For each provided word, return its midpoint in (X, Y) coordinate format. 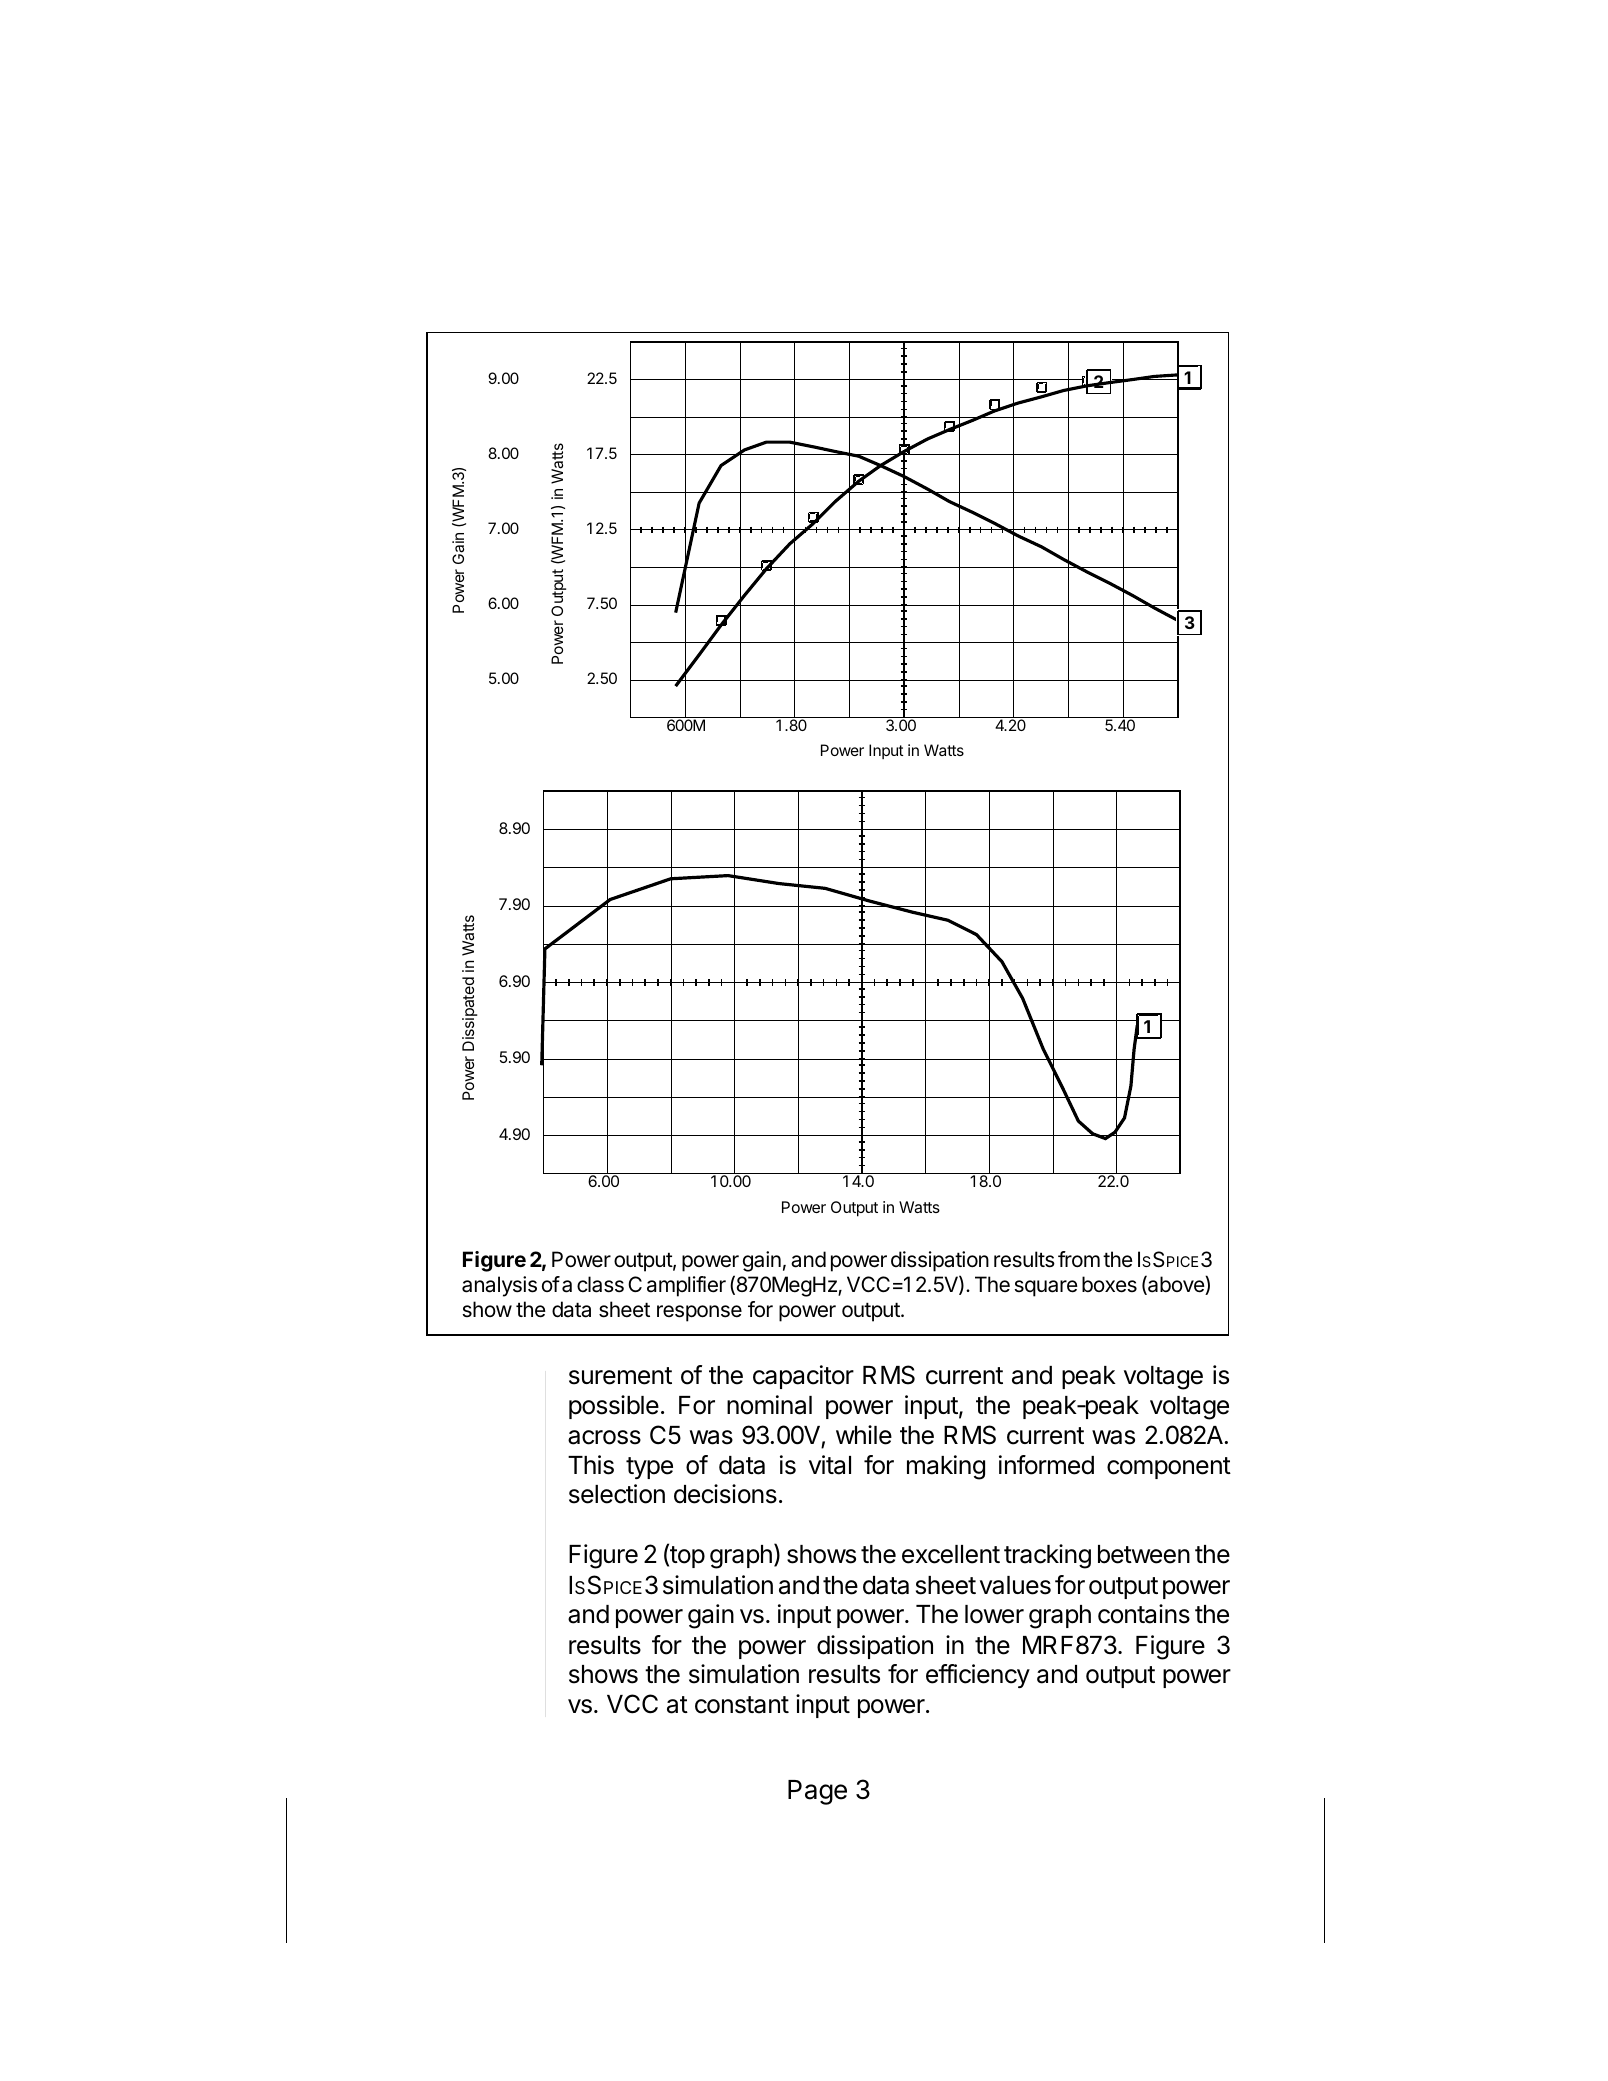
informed (1046, 1465)
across (604, 1437)
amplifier (686, 1286)
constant (742, 1705)
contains (1144, 1614)
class (600, 1284)
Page (817, 1792)
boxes (1109, 1284)
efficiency (978, 1676)
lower (994, 1614)
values (1015, 1585)
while (864, 1435)
